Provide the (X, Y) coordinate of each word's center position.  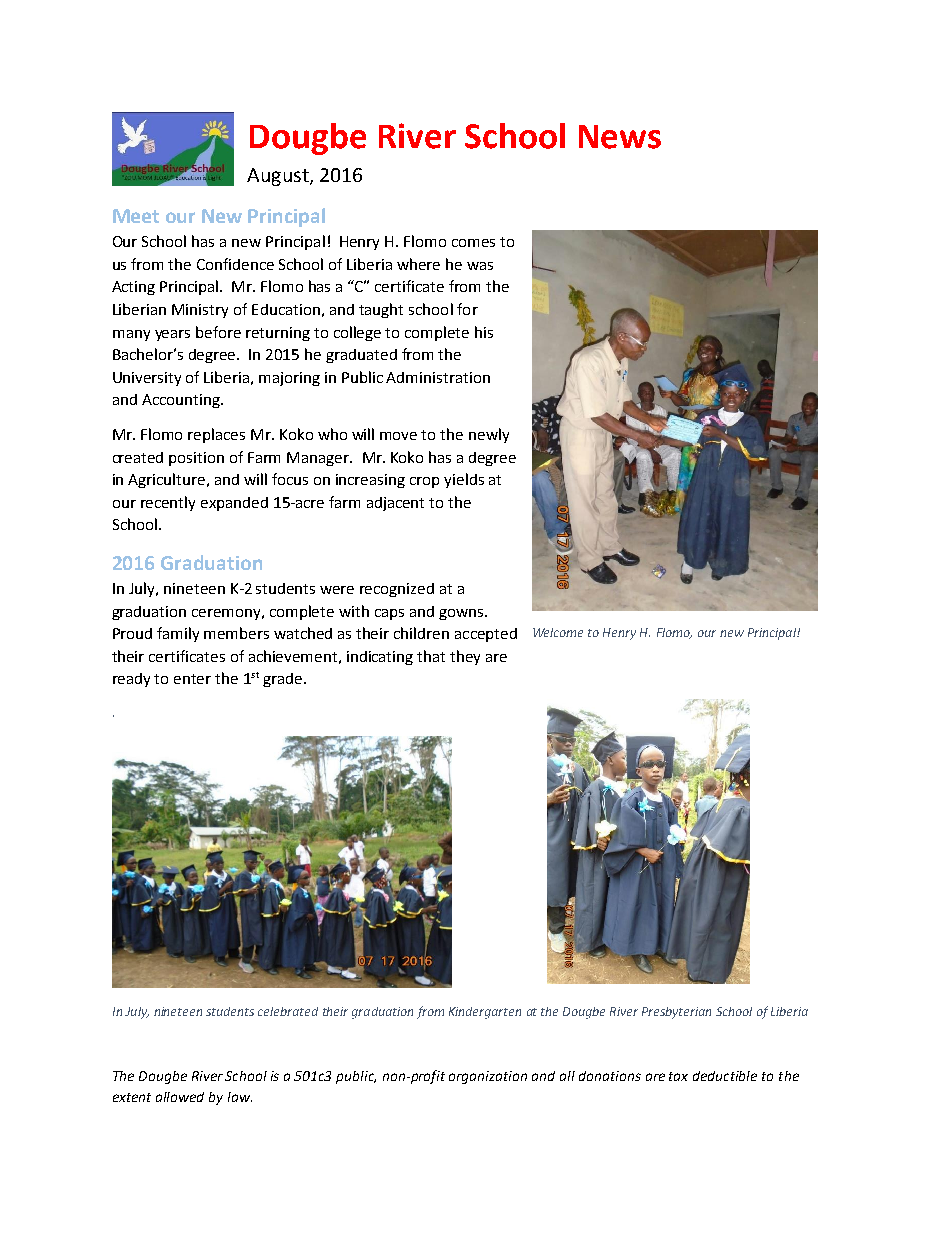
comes (473, 243)
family (178, 634)
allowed (180, 1097)
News (620, 137)
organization (488, 1077)
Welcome (558, 632)
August (279, 177)
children (421, 633)
